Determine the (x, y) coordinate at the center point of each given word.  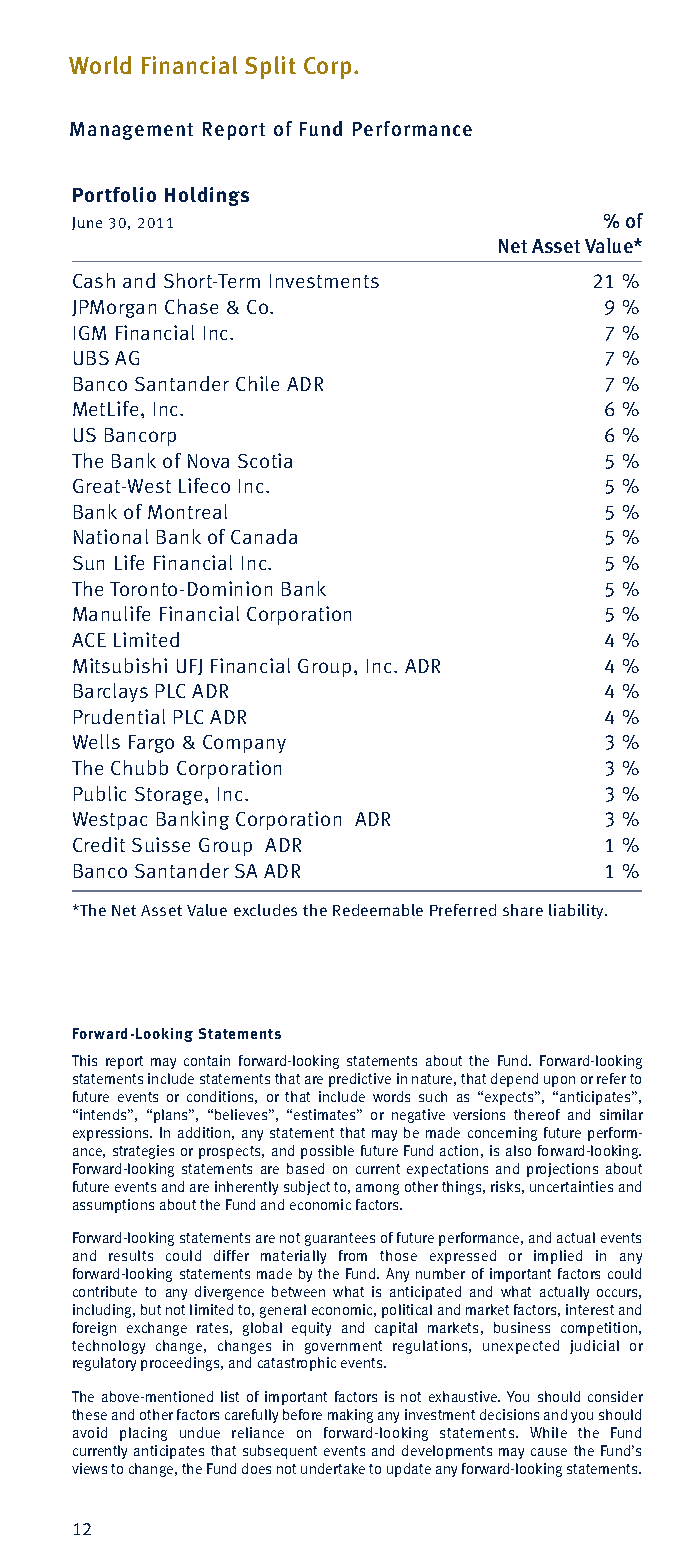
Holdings (207, 196)
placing (143, 1434)
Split (270, 67)
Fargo (151, 744)
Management (131, 131)
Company (244, 744)
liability (577, 911)
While (548, 1432)
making (350, 1416)
